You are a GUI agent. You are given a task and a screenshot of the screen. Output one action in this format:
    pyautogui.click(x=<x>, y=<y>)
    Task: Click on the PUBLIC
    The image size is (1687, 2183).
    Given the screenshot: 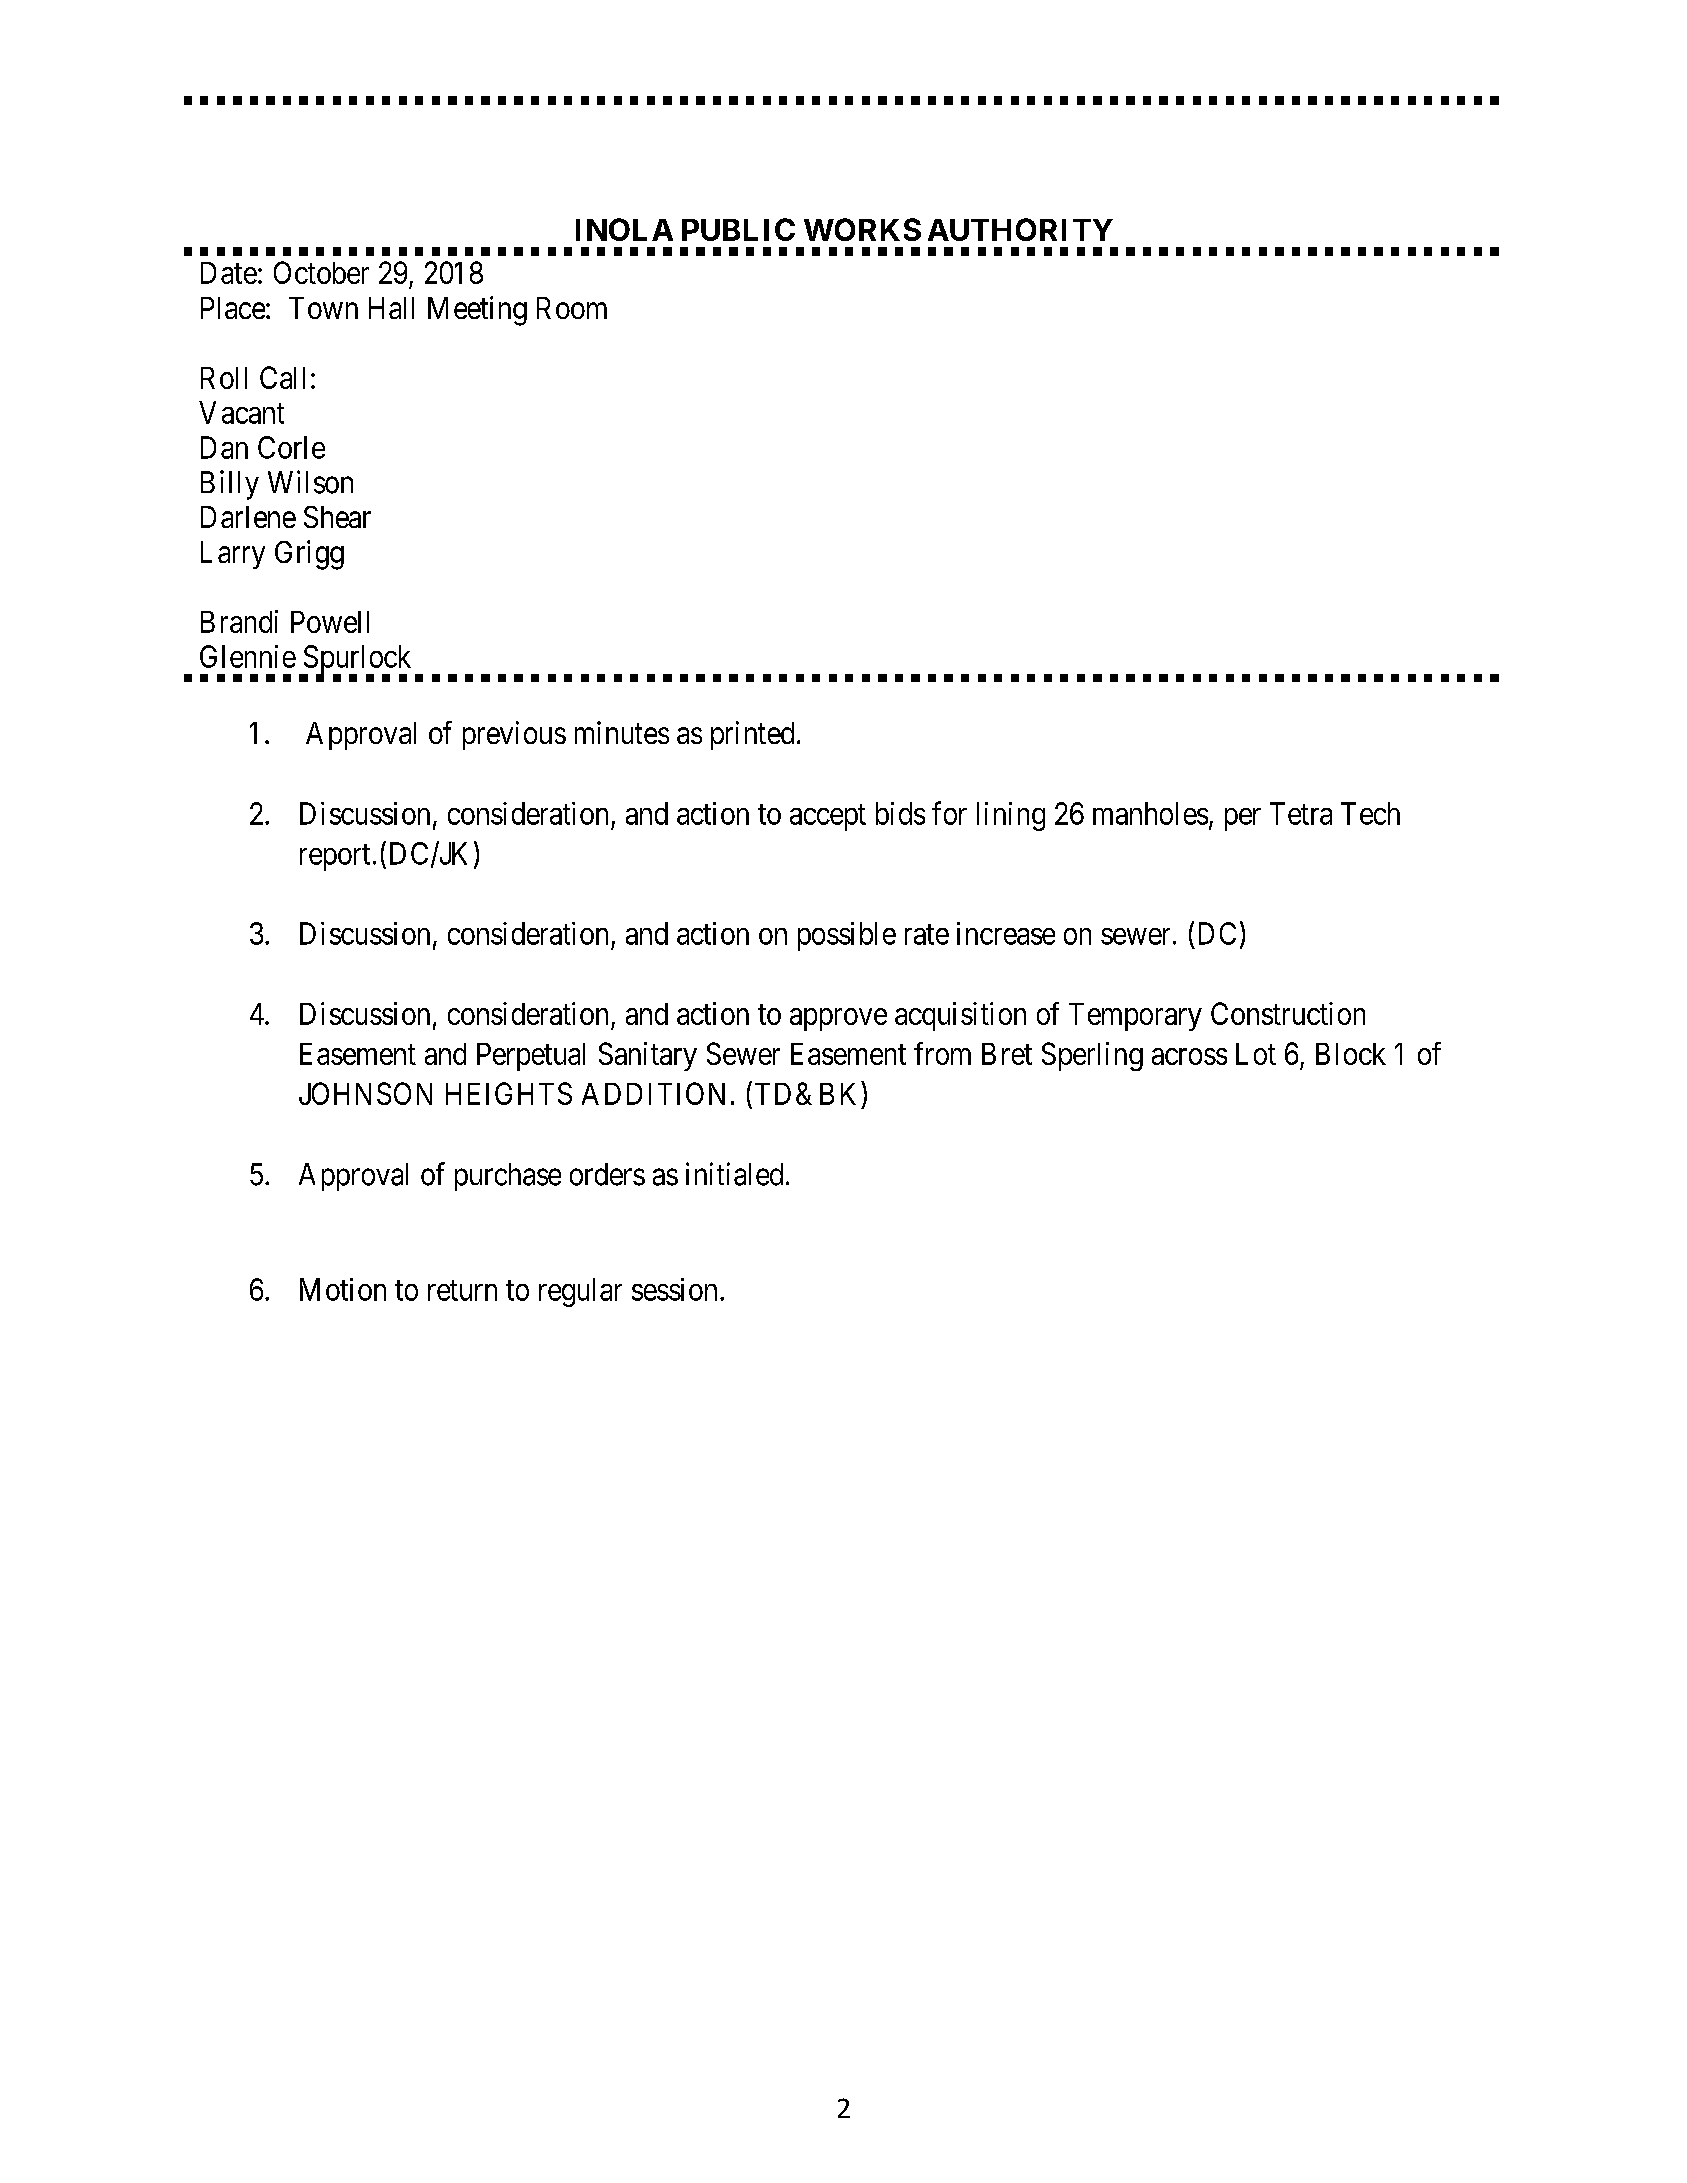 What is the action you would take?
    pyautogui.click(x=738, y=229)
